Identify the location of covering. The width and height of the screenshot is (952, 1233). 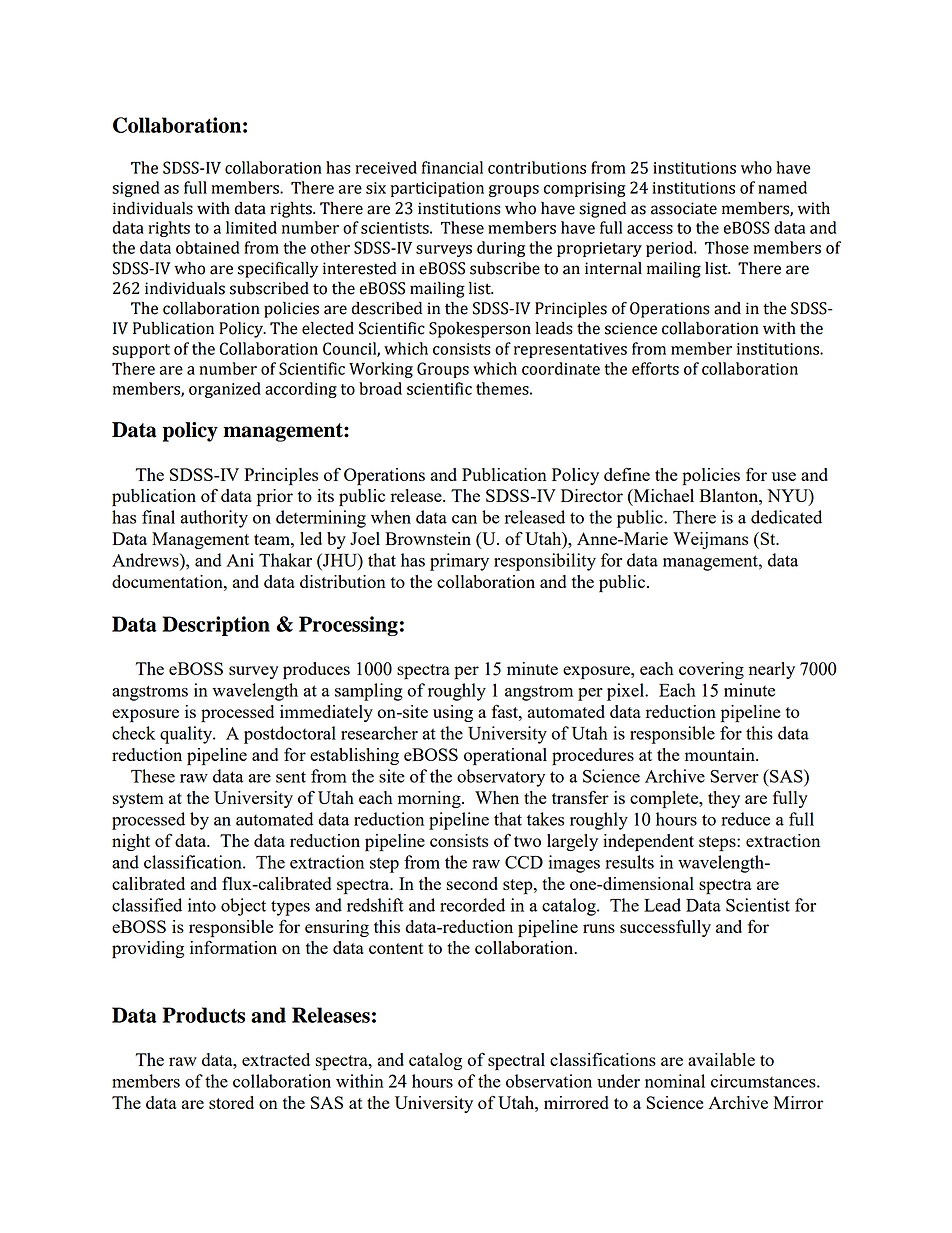
(711, 670).
